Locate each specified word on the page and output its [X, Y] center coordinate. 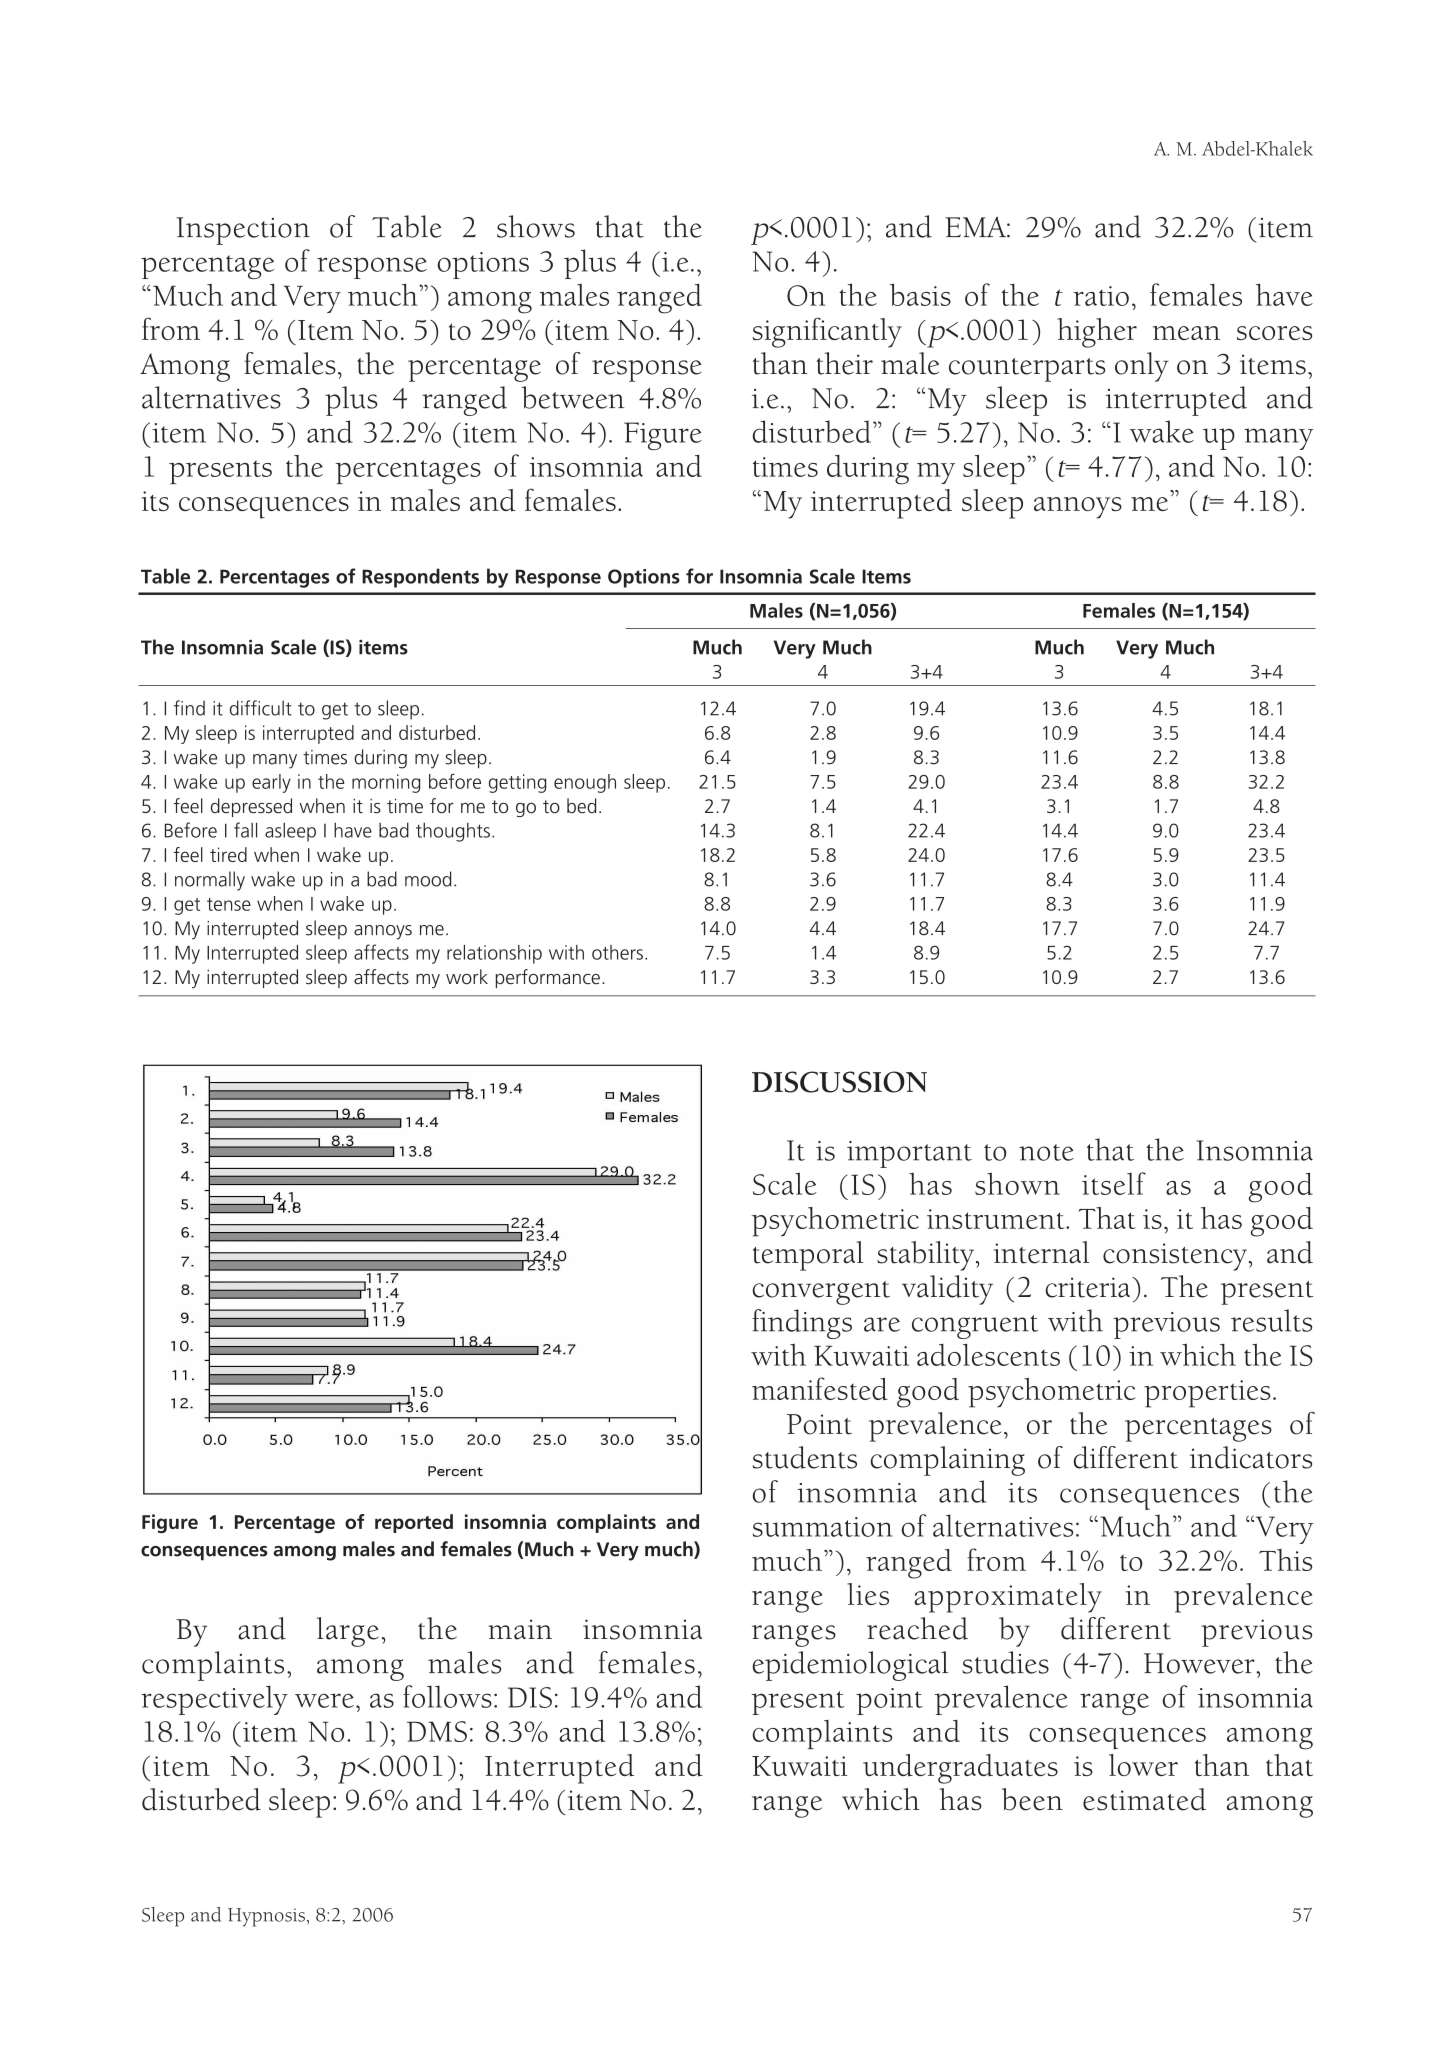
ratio [1101, 296]
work [467, 976]
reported [414, 1523]
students [804, 1457]
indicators [1251, 1457]
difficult [261, 708]
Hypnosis [266, 1917]
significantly [827, 332]
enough [585, 783]
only [1142, 367]
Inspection [243, 231]
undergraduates [960, 1769]
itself [1114, 1183]
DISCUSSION [839, 1082]
